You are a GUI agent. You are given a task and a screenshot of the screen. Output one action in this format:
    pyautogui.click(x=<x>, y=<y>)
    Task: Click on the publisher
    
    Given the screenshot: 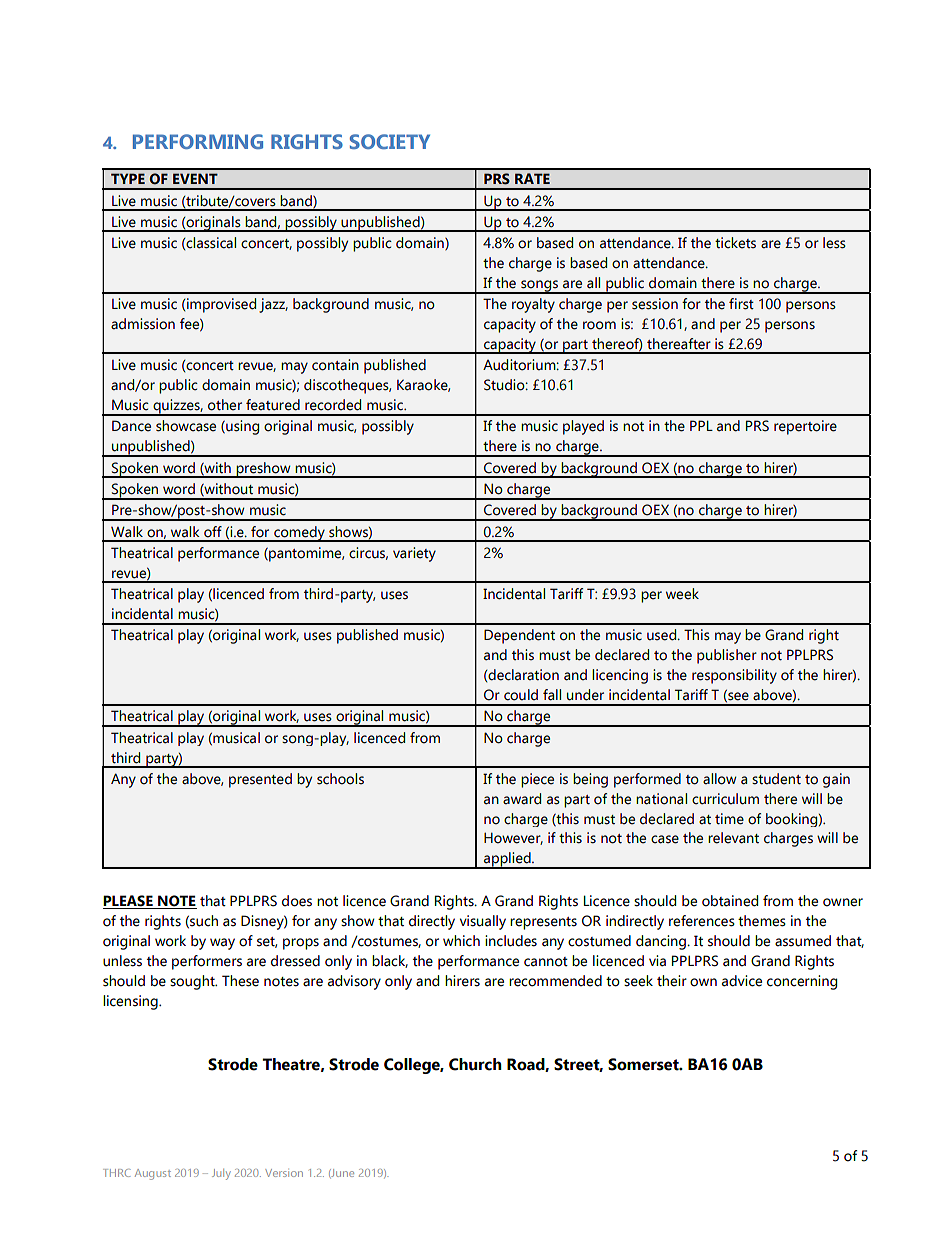 What is the action you would take?
    pyautogui.click(x=727, y=656)
